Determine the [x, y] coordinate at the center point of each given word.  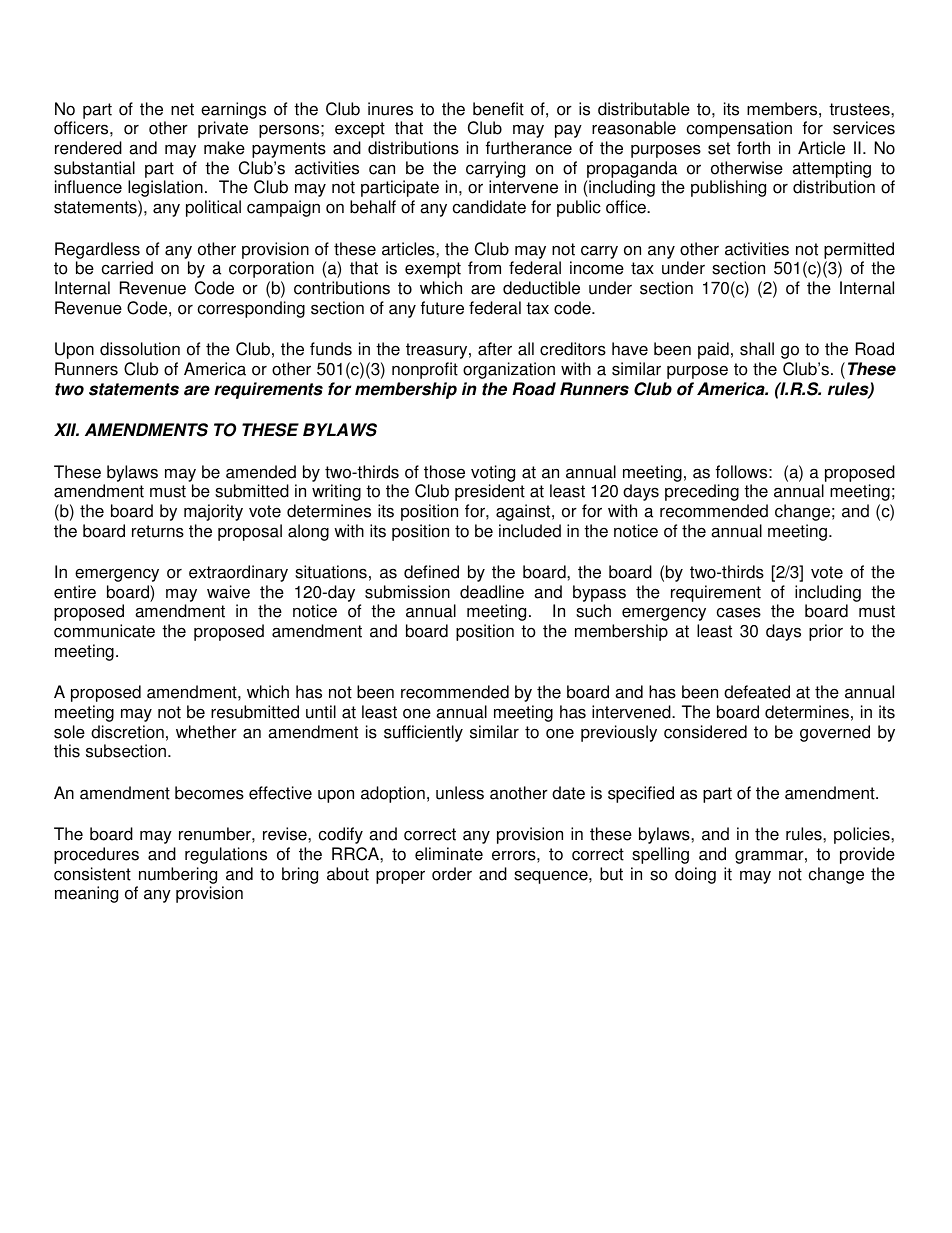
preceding [702, 492]
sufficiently [423, 733]
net [182, 109]
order [452, 874]
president [490, 492]
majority [213, 512]
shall [757, 349]
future [442, 308]
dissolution [140, 349]
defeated [757, 692]
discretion [127, 732]
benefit [498, 109]
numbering [178, 875]
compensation [739, 129]
